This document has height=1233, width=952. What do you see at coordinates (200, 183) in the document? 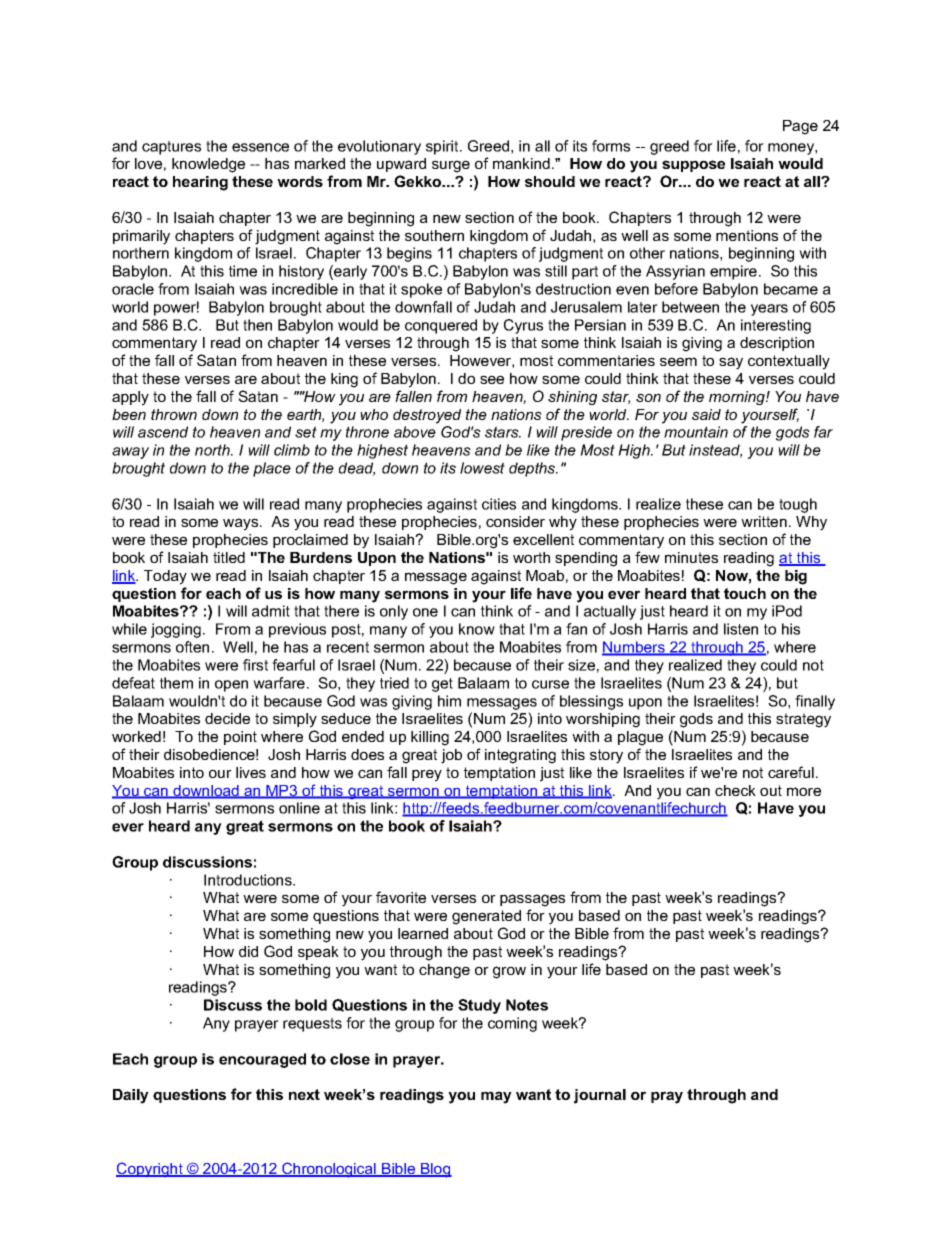
I see `hearing` at bounding box center [200, 183].
